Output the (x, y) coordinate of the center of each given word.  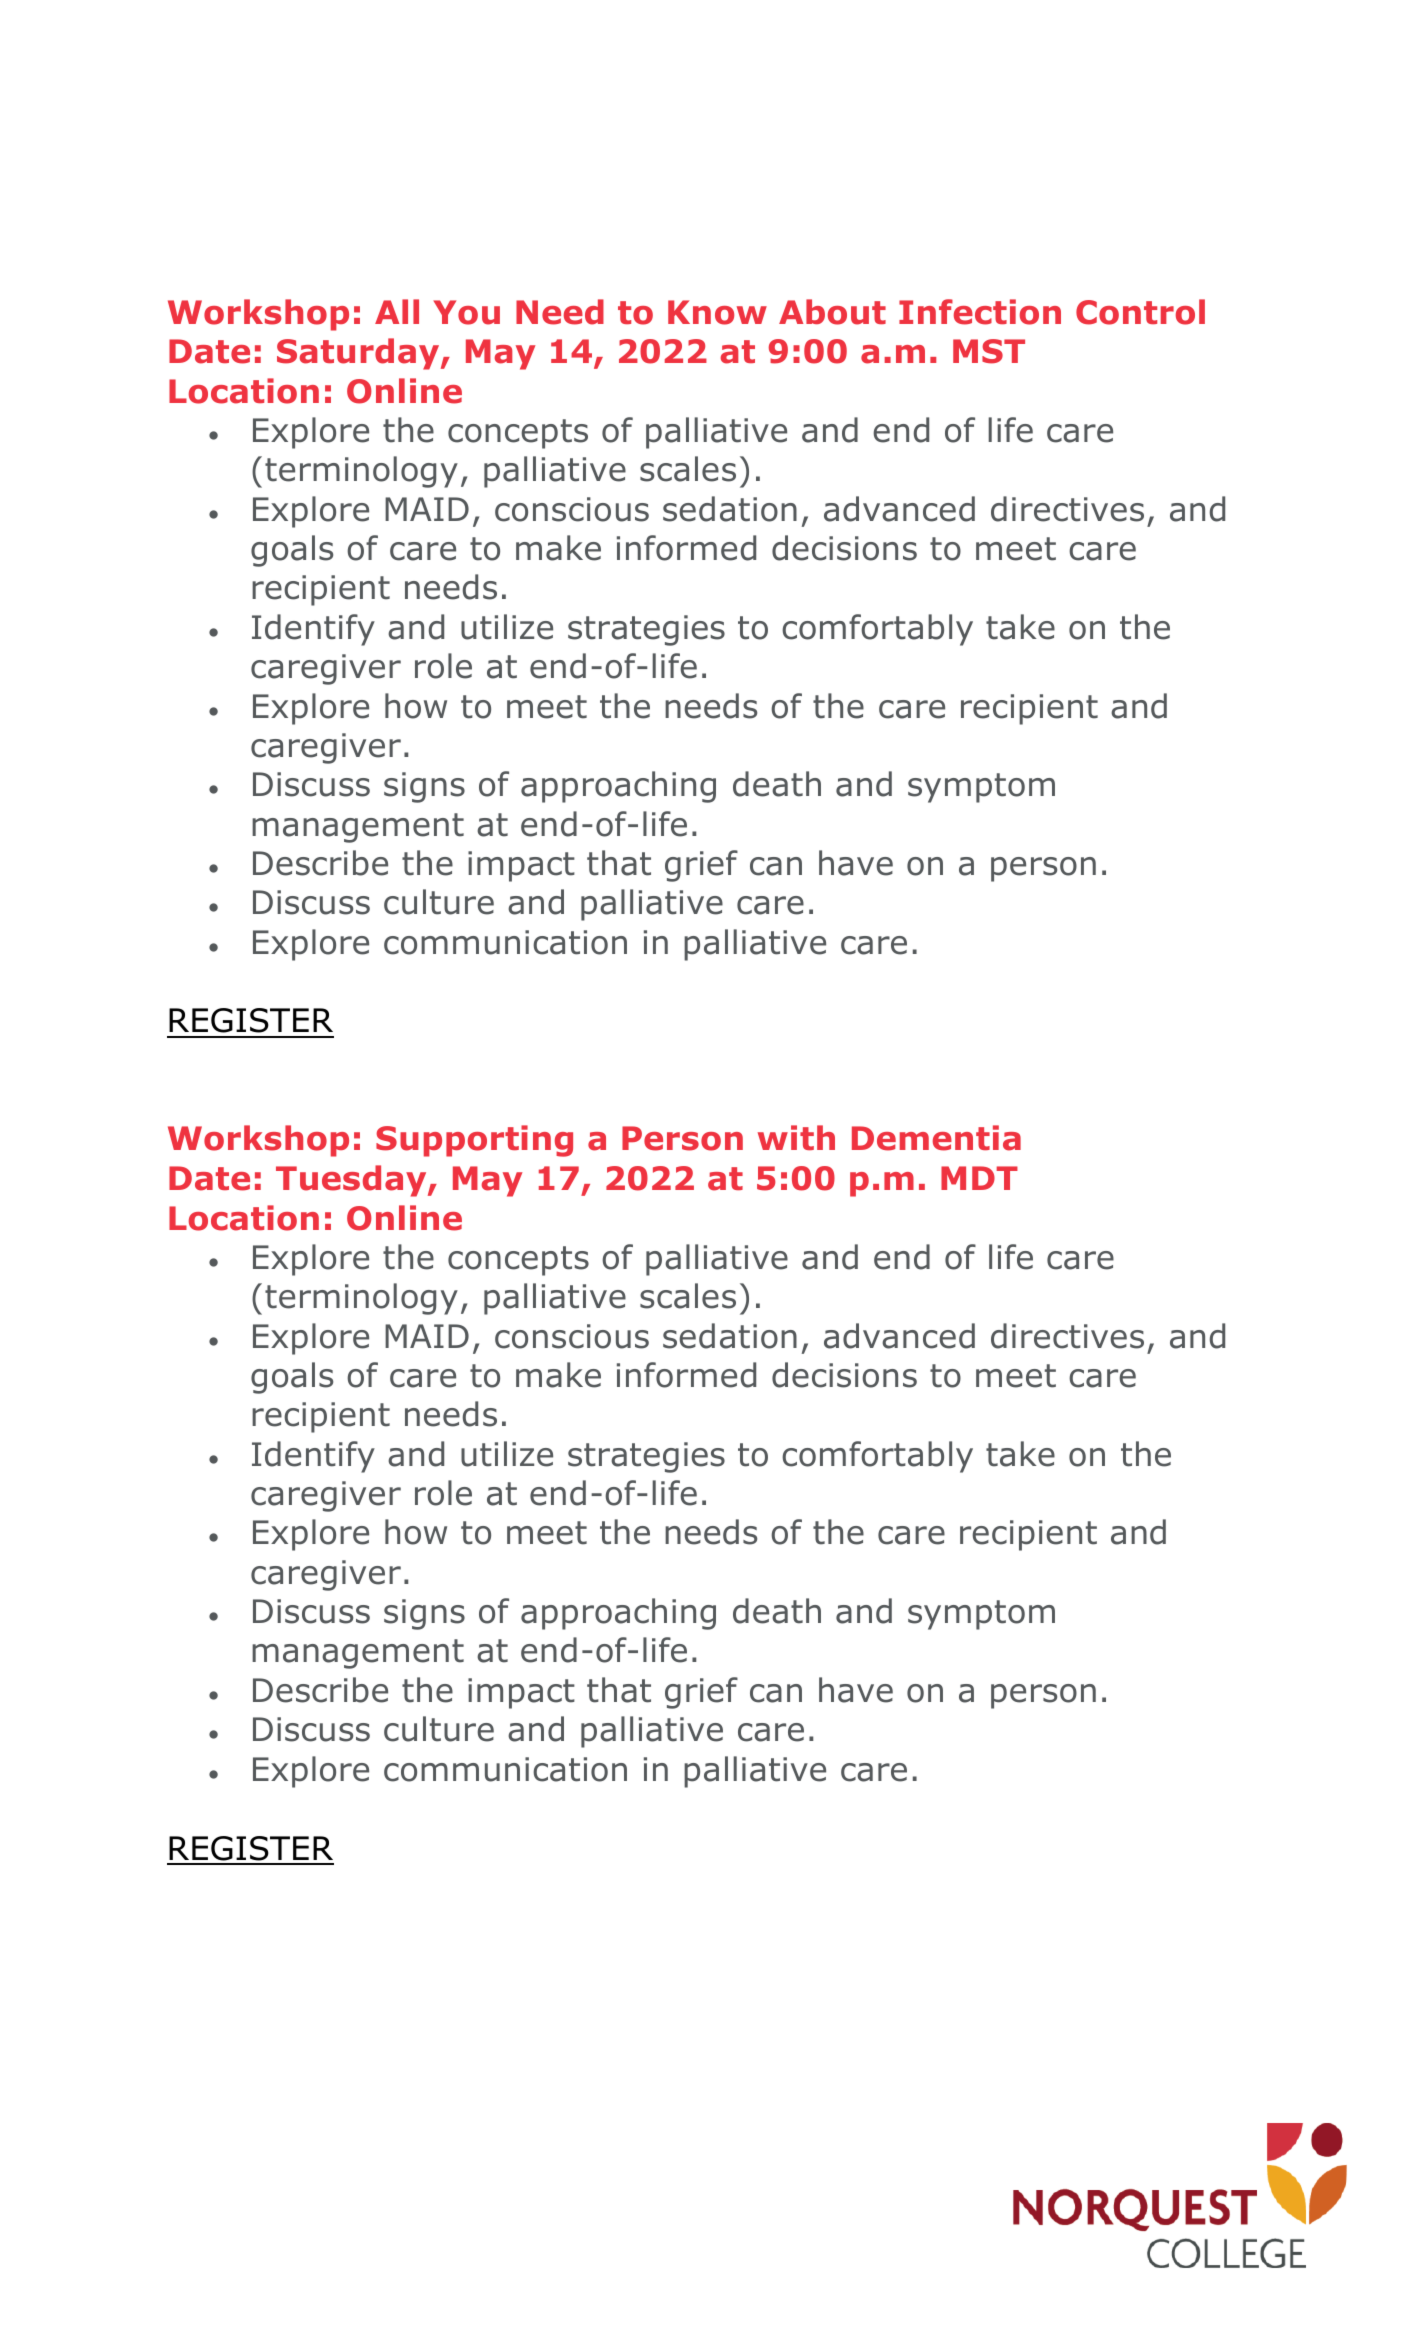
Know (717, 312)
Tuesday (352, 1181)
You (466, 312)
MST (989, 351)
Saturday (359, 354)
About (832, 312)
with (796, 1137)
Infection (980, 312)
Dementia (936, 1138)
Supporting (474, 1141)
